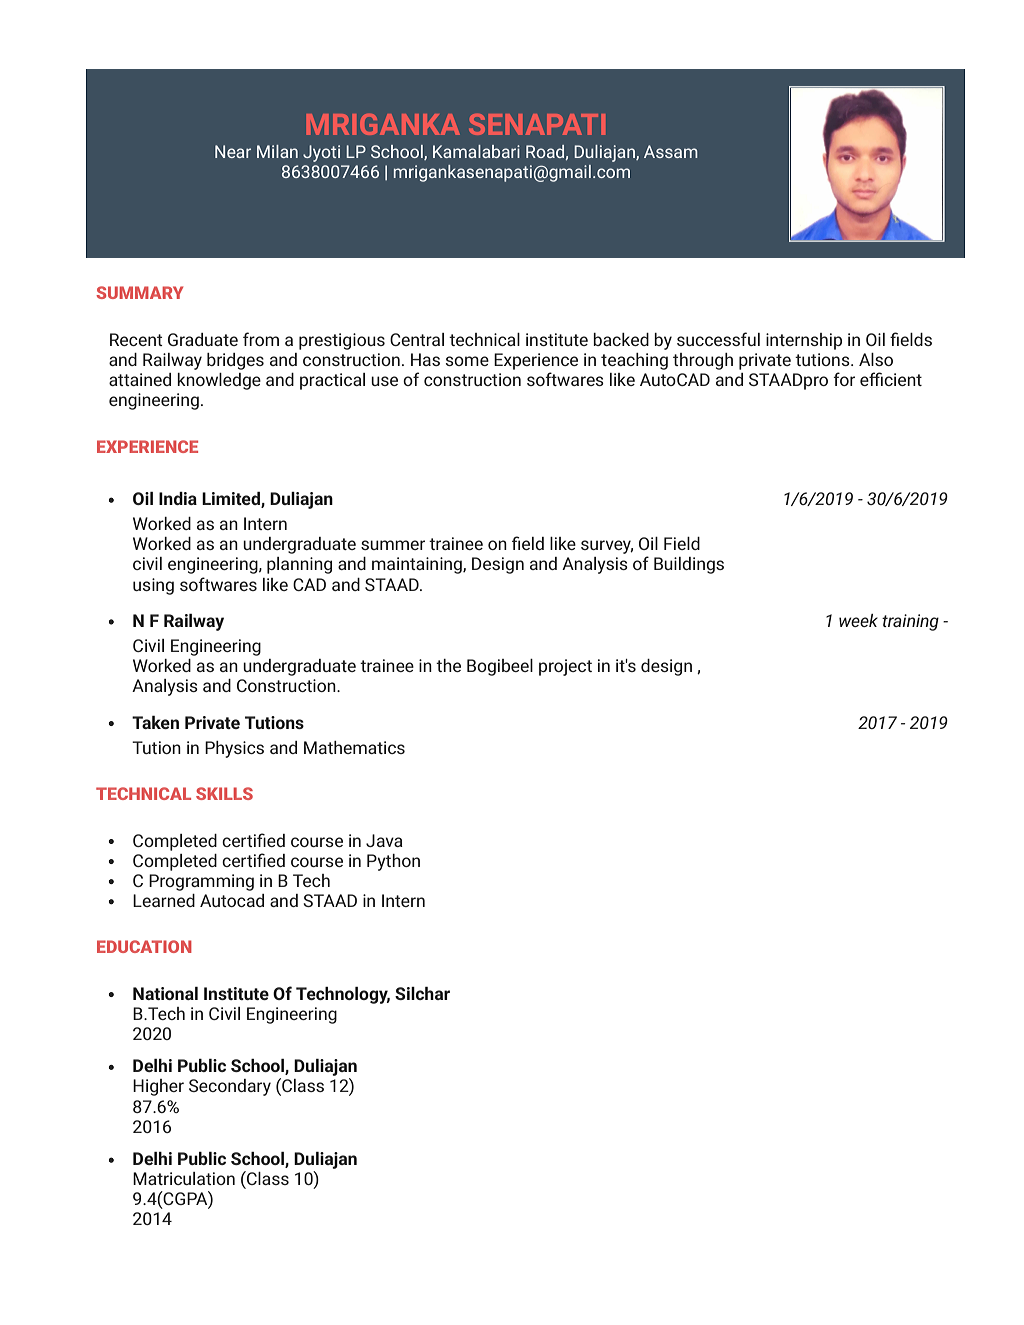 The width and height of the screenshot is (1024, 1325). What do you see at coordinates (671, 151) in the screenshot?
I see `Assam` at bounding box center [671, 151].
